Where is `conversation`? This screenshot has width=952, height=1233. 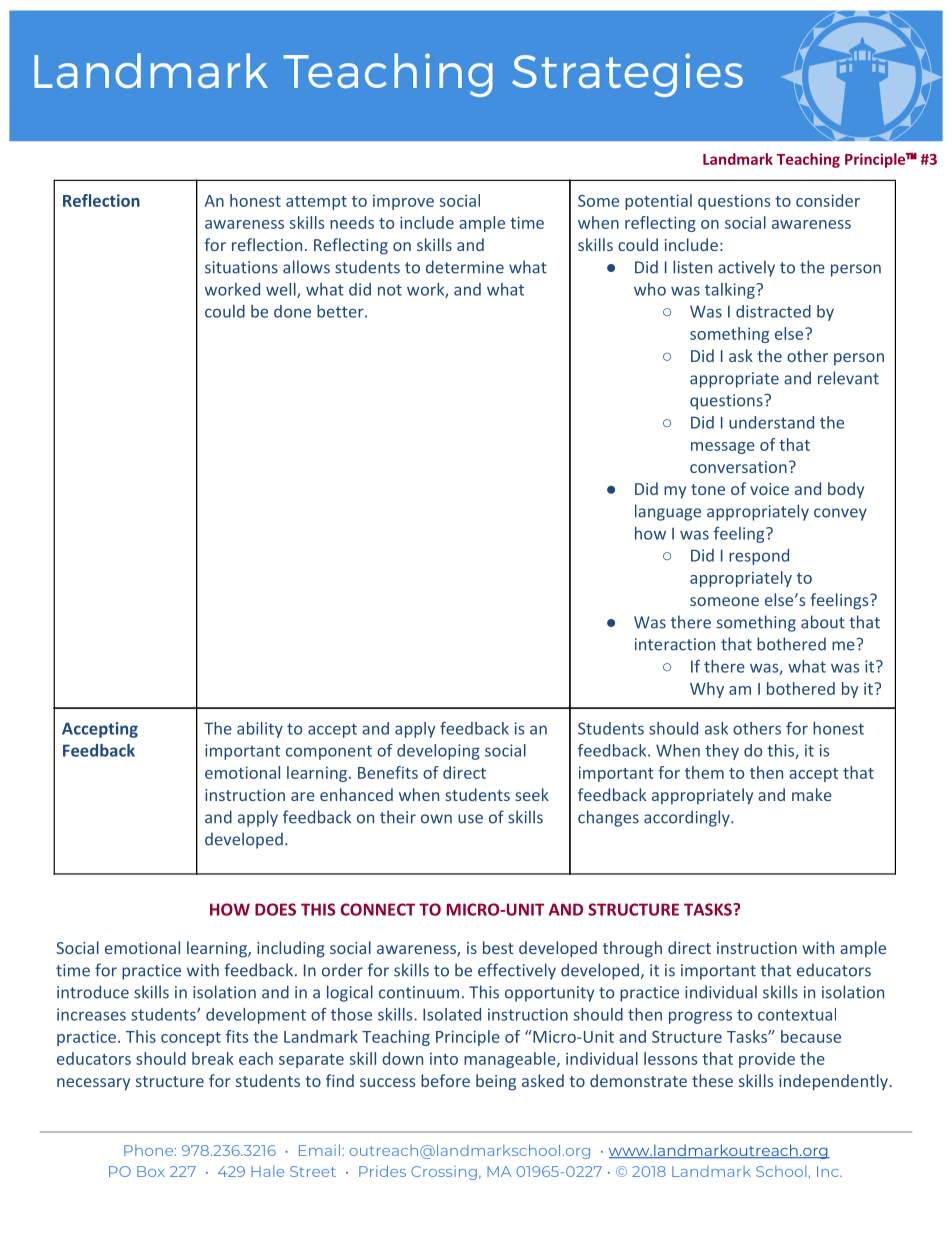 conversation is located at coordinates (738, 467).
